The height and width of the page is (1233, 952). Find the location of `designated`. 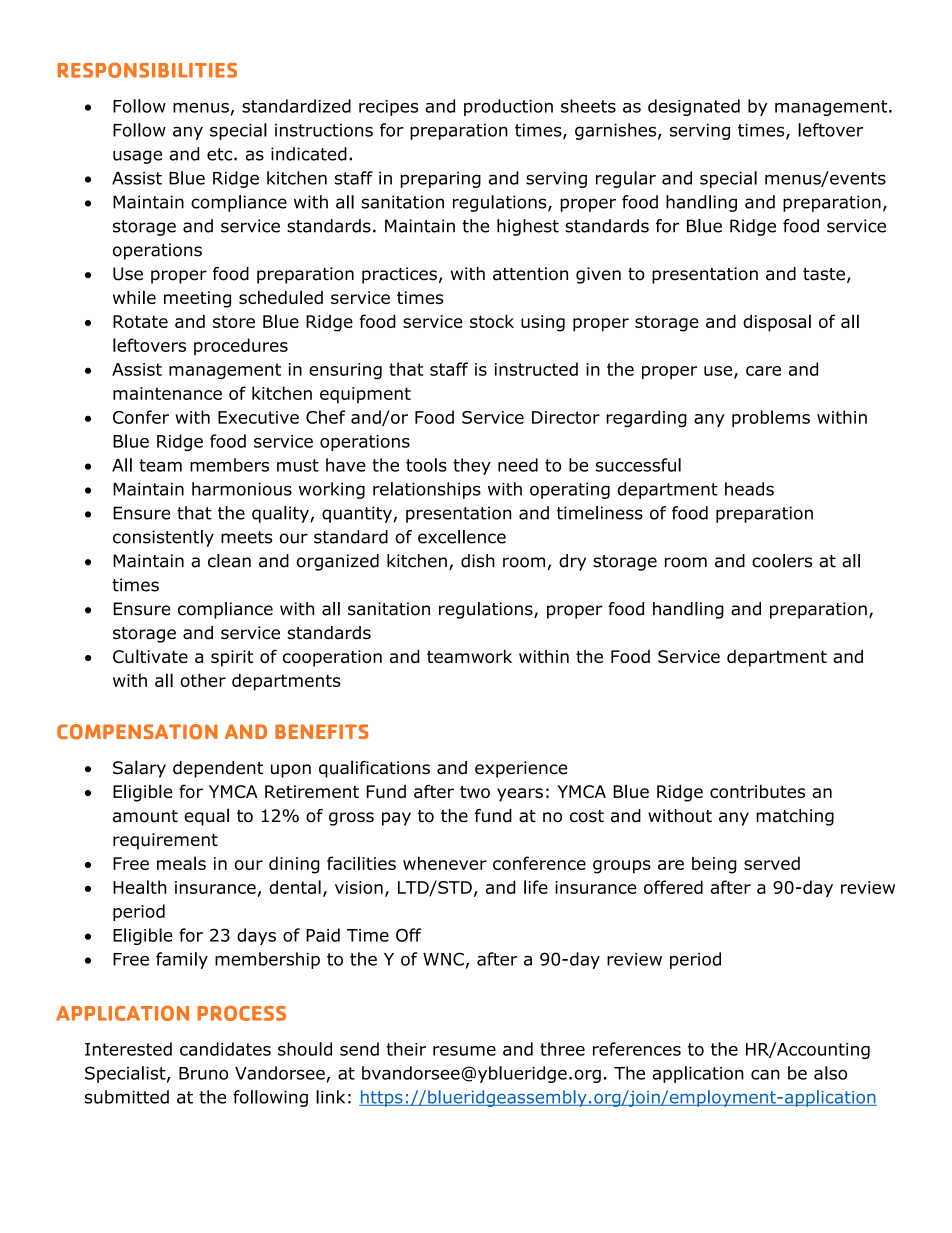

designated is located at coordinates (694, 107).
